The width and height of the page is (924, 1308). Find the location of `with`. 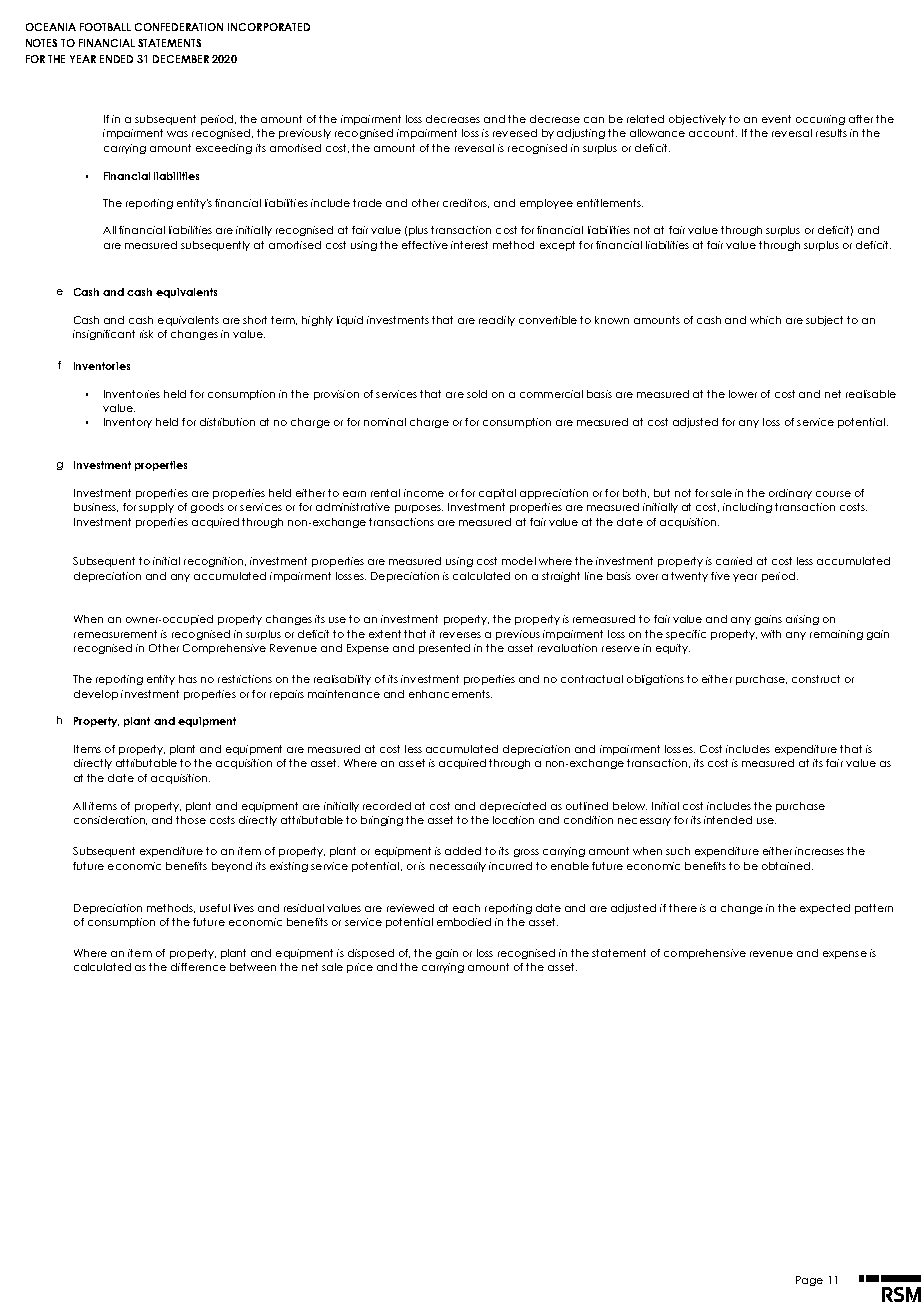

with is located at coordinates (771, 634).
